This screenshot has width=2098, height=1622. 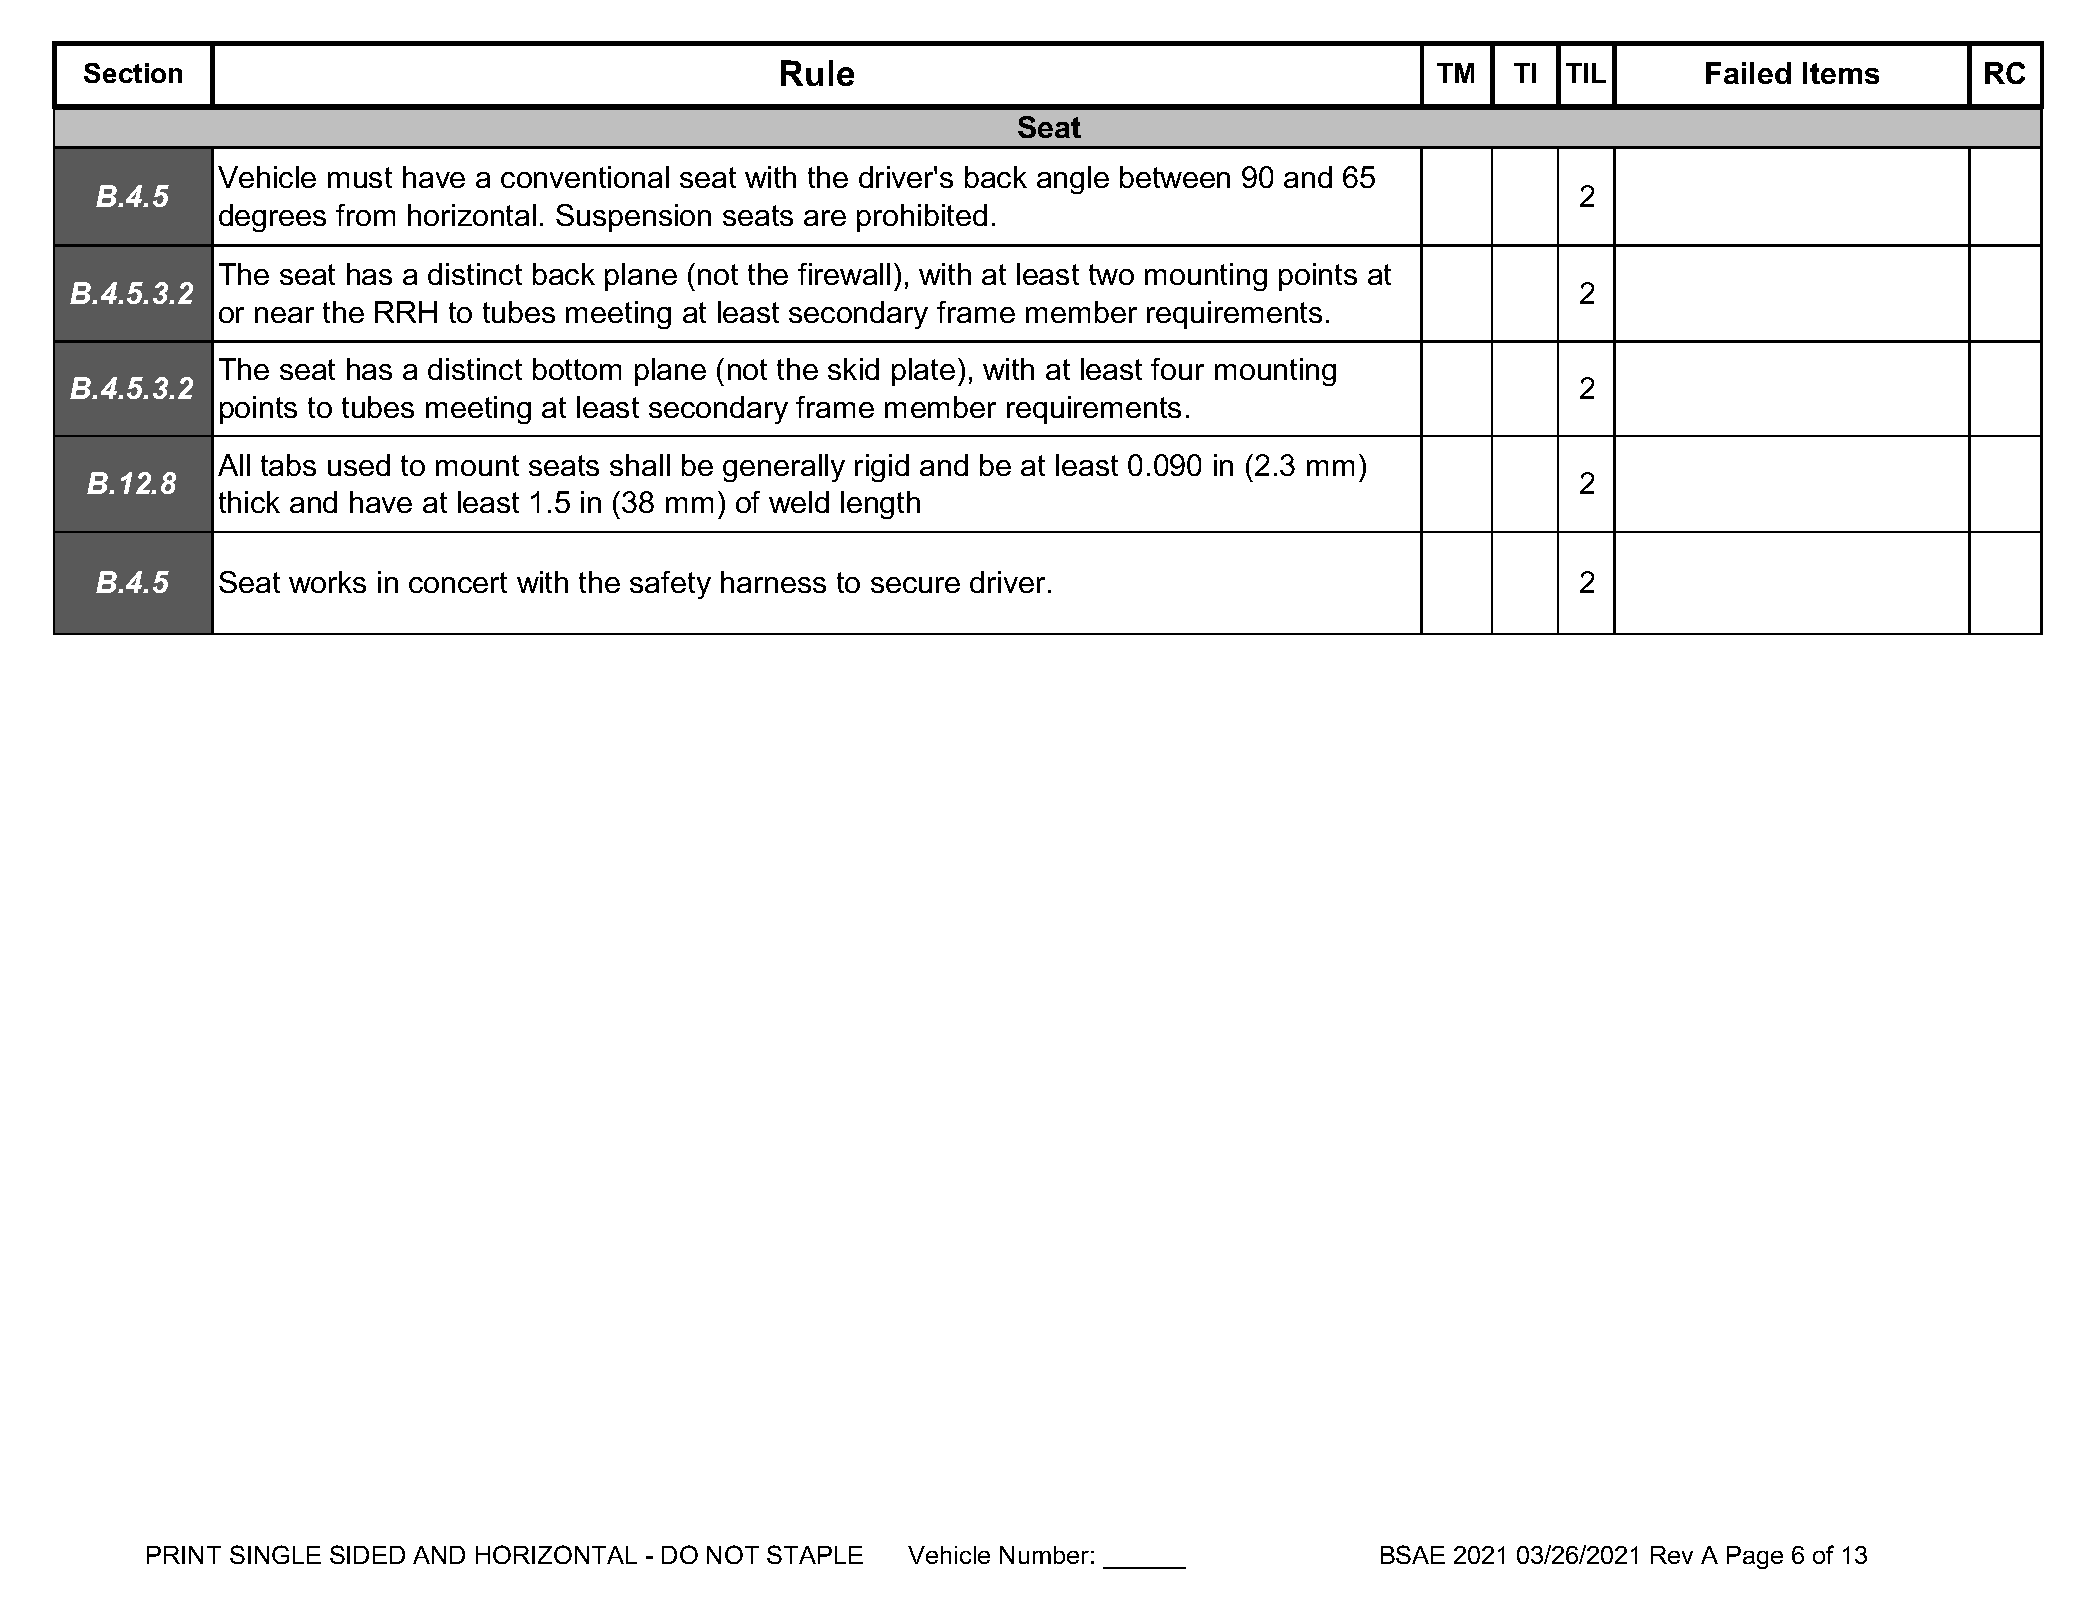 What do you see at coordinates (1586, 73) in the screenshot?
I see `TIL` at bounding box center [1586, 73].
